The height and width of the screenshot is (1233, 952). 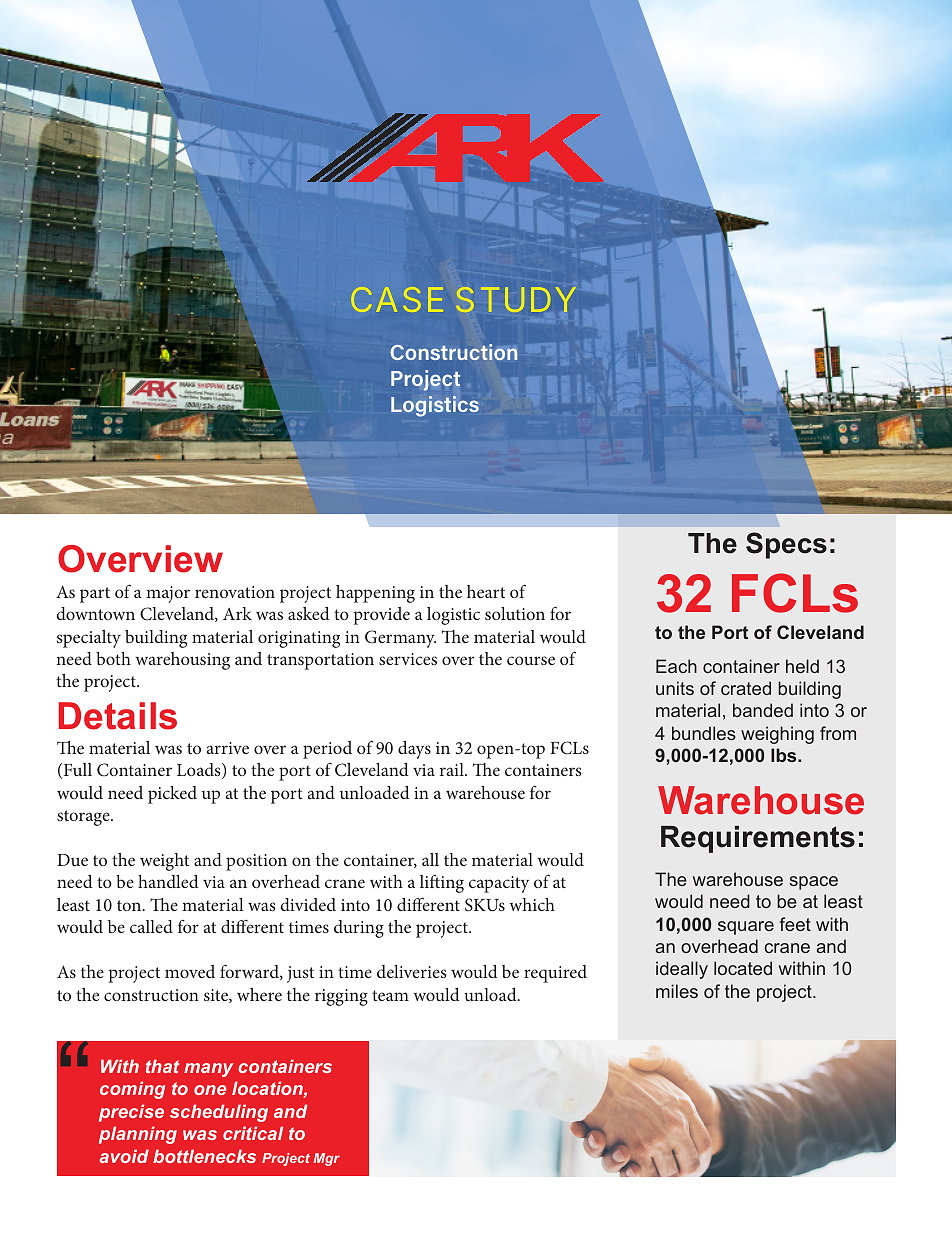 What do you see at coordinates (168, 594) in the screenshot?
I see `major` at bounding box center [168, 594].
